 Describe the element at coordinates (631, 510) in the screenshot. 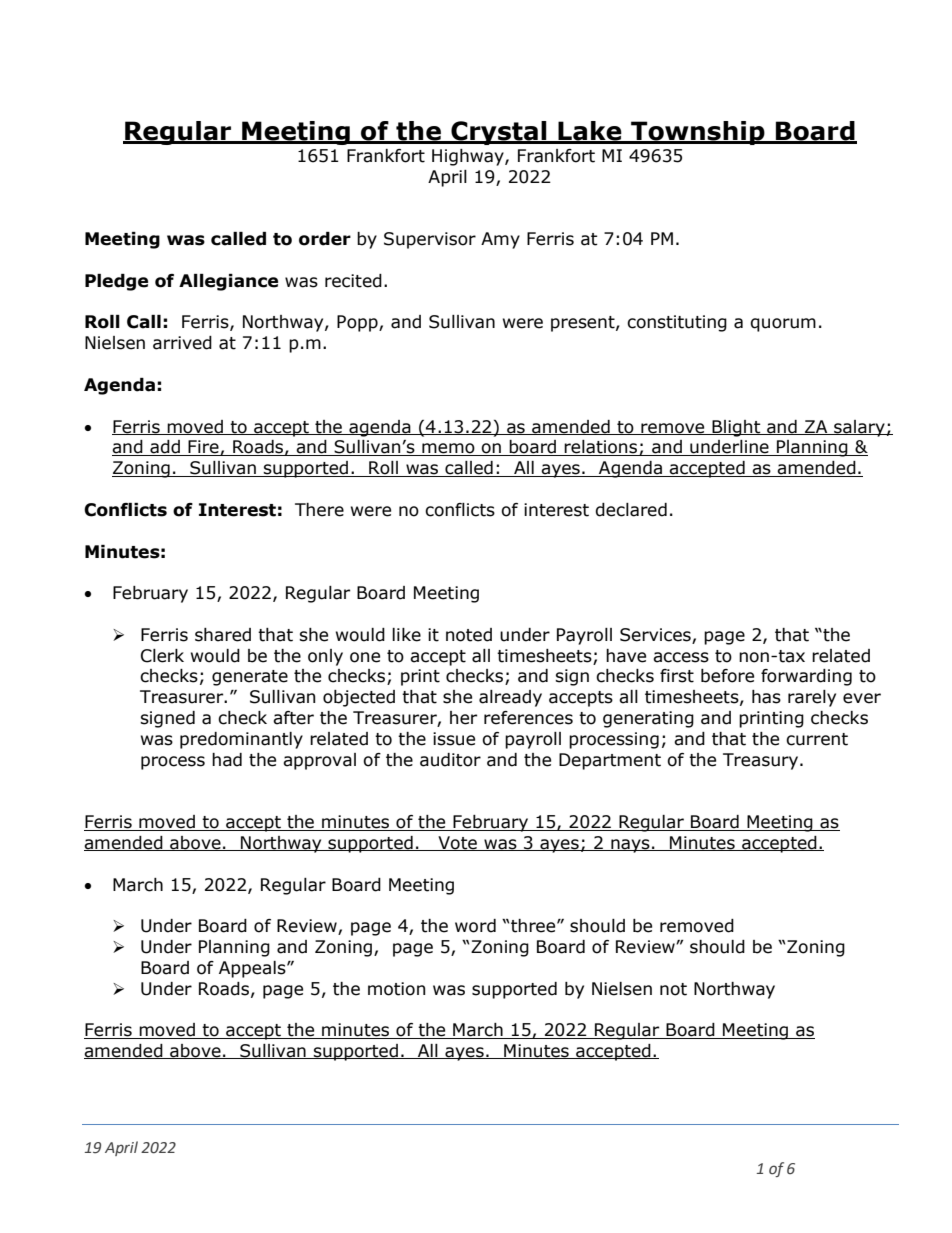

I see `declared` at that location.
